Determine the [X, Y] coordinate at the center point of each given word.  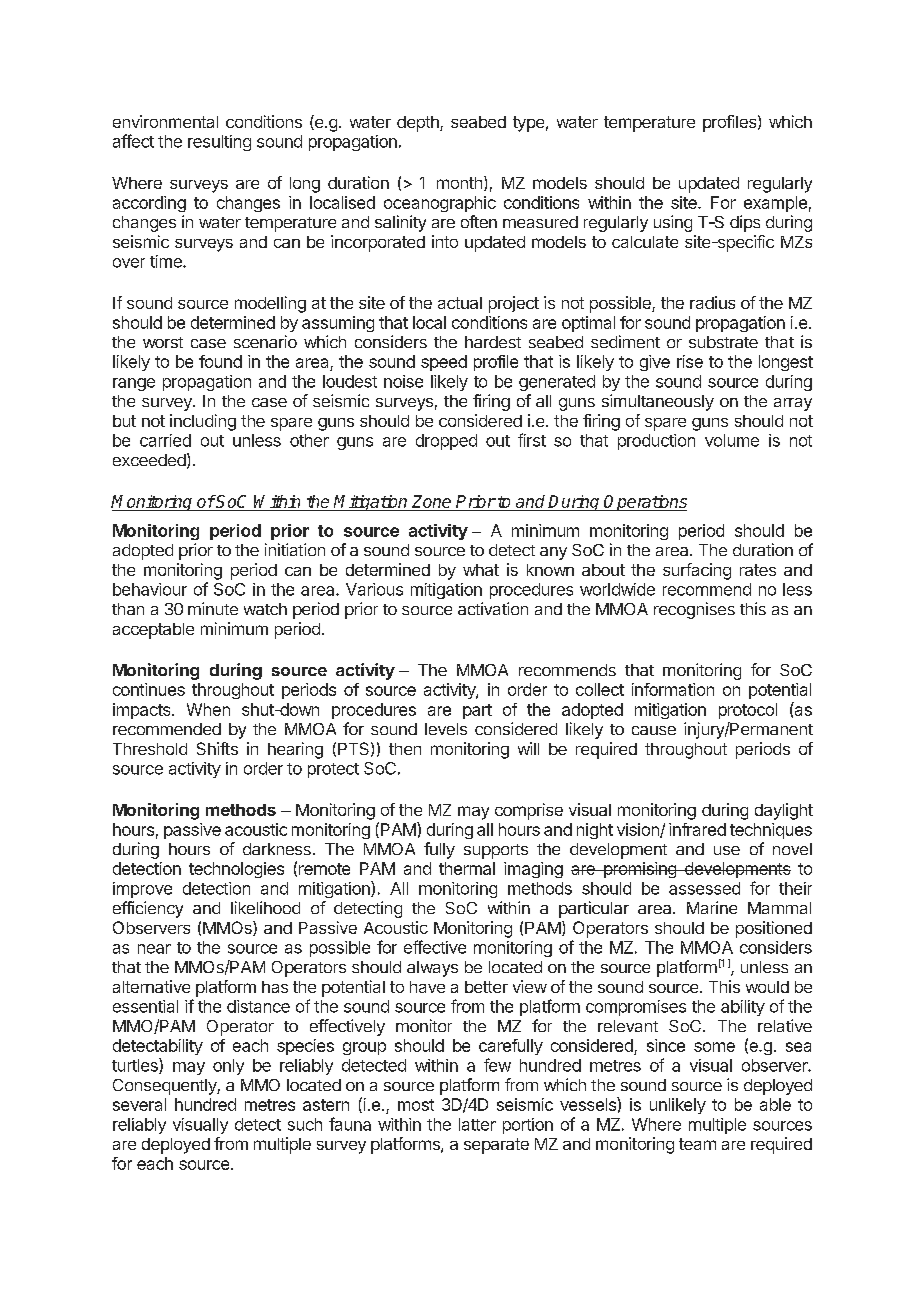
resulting [219, 143]
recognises [694, 610]
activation [493, 608]
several [139, 1104]
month [459, 183]
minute [213, 608]
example [775, 204]
